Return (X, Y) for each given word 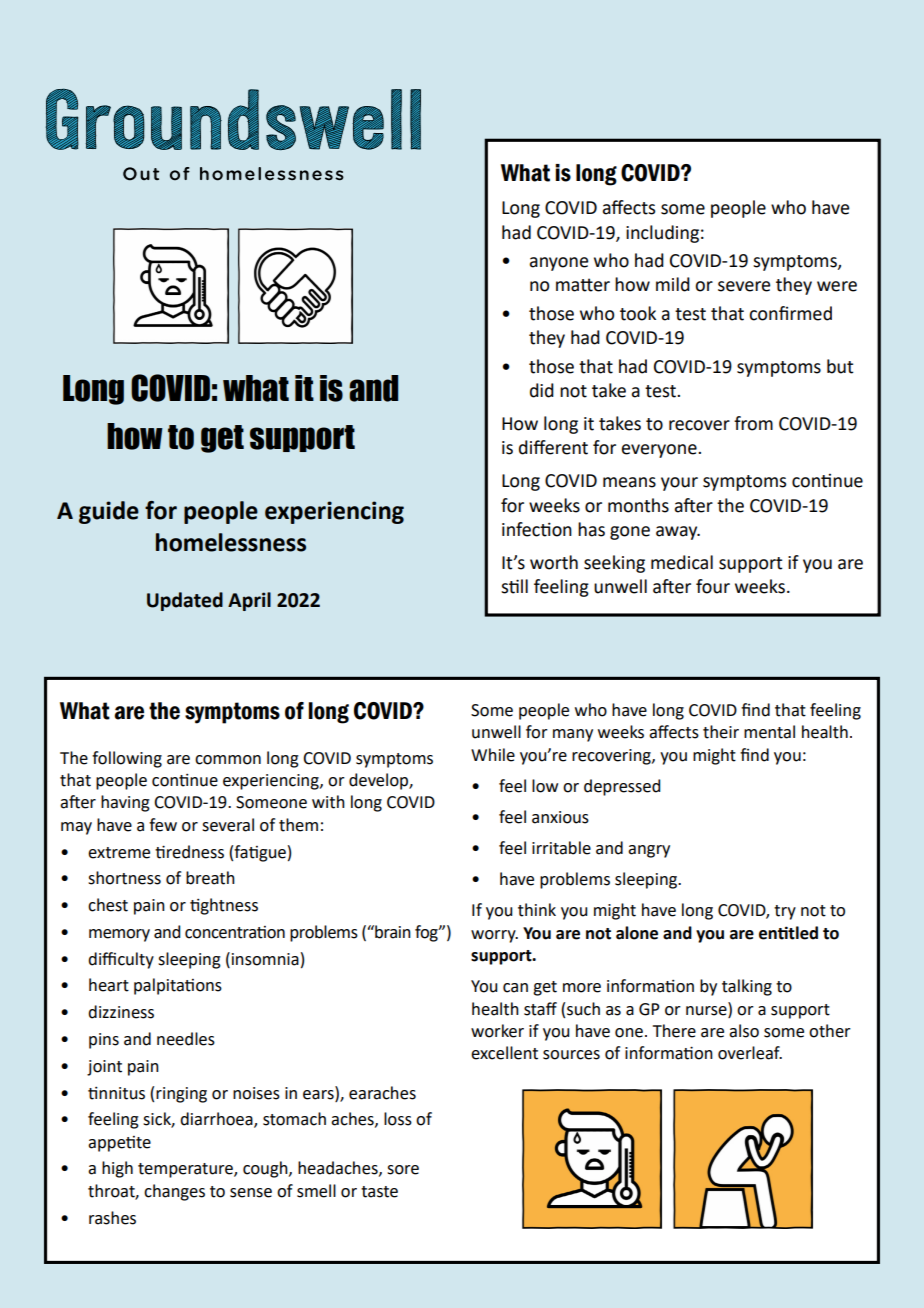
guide (109, 512)
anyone (559, 264)
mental (769, 732)
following (127, 759)
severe (744, 286)
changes (174, 1192)
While (493, 755)
